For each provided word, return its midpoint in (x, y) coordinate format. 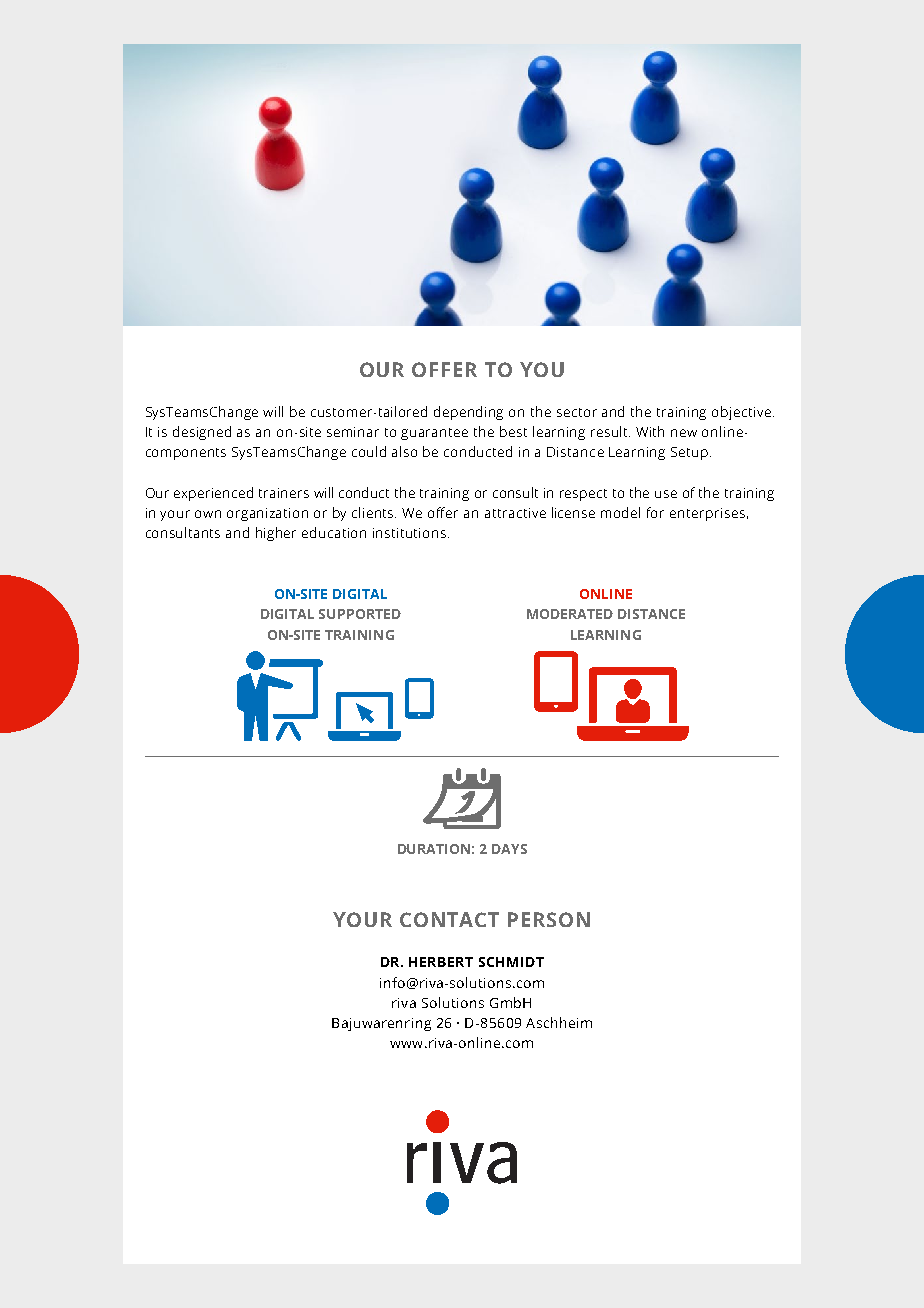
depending (468, 413)
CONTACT (449, 919)
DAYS (509, 849)
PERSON (549, 919)
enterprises (707, 514)
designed (202, 433)
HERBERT (441, 962)
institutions (409, 533)
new (684, 433)
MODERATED (570, 614)
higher (276, 534)
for (655, 512)
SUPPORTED (360, 614)
